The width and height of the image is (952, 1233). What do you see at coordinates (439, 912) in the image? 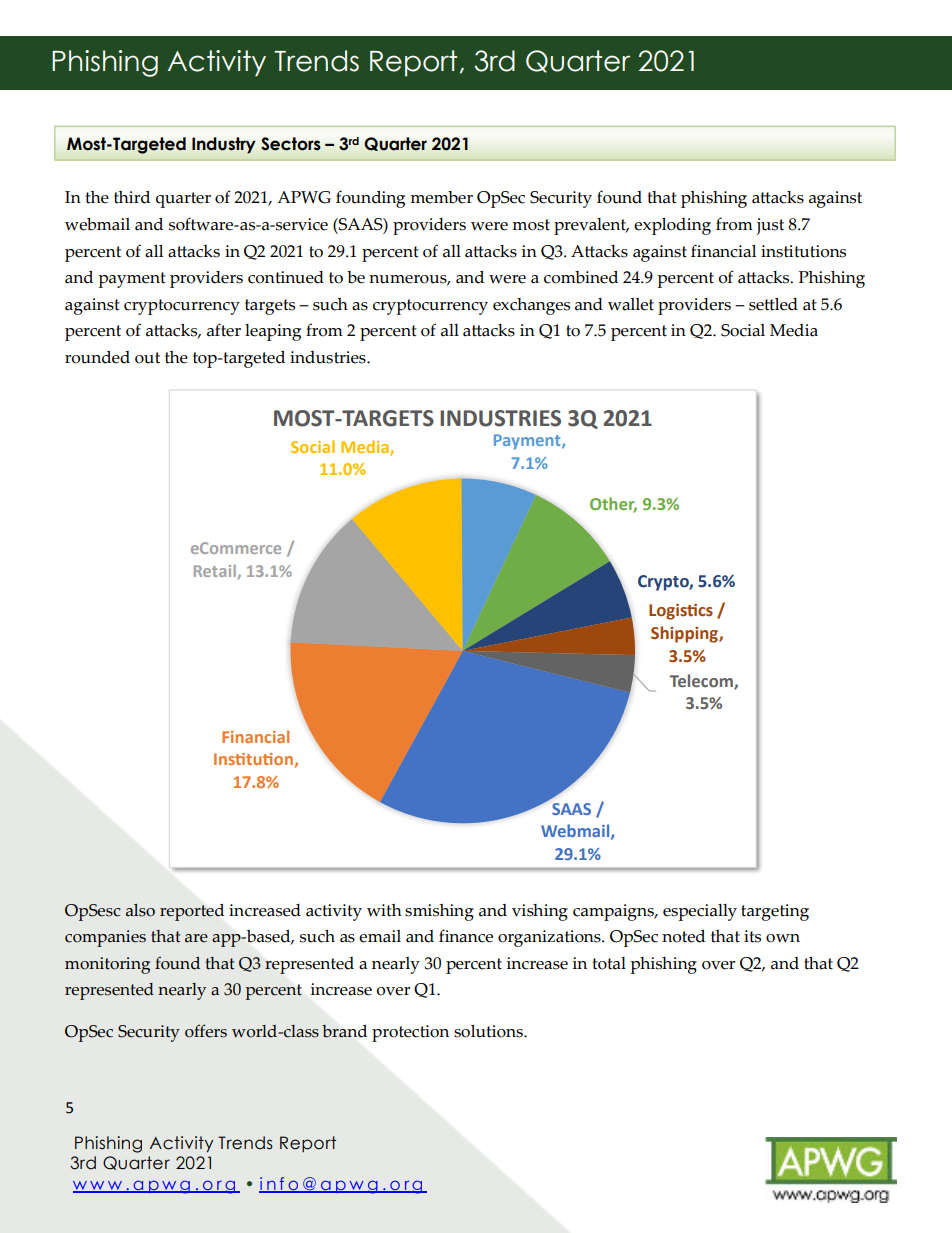
I see `smishing` at bounding box center [439, 912].
